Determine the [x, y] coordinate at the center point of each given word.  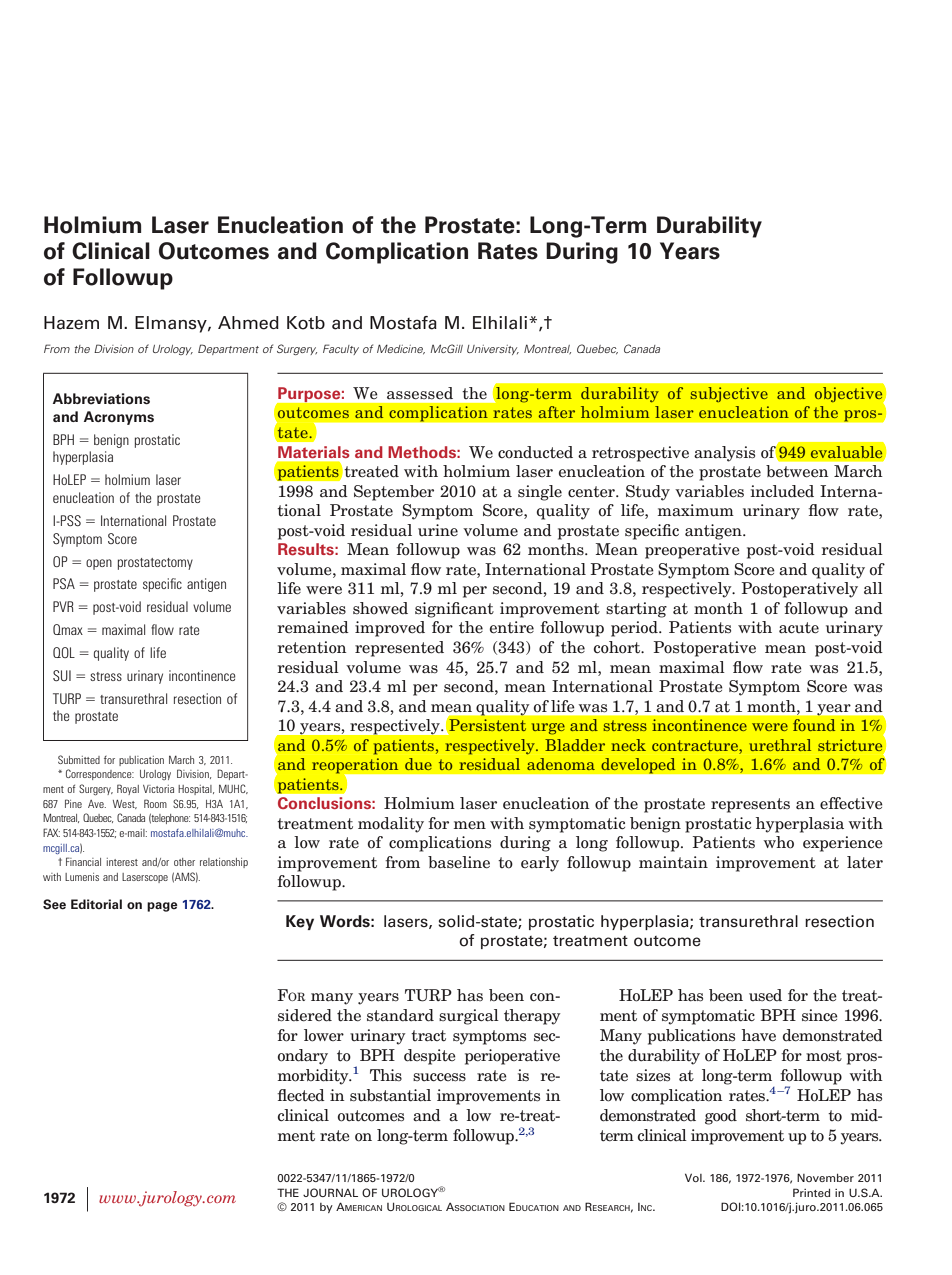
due [418, 764]
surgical [469, 1017]
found [814, 725]
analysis [724, 454]
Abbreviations [101, 399]
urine [438, 530]
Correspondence [100, 774]
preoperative [692, 551]
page [162, 907]
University [493, 350]
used [765, 995]
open [99, 564]
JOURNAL [330, 1192]
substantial [390, 1095]
